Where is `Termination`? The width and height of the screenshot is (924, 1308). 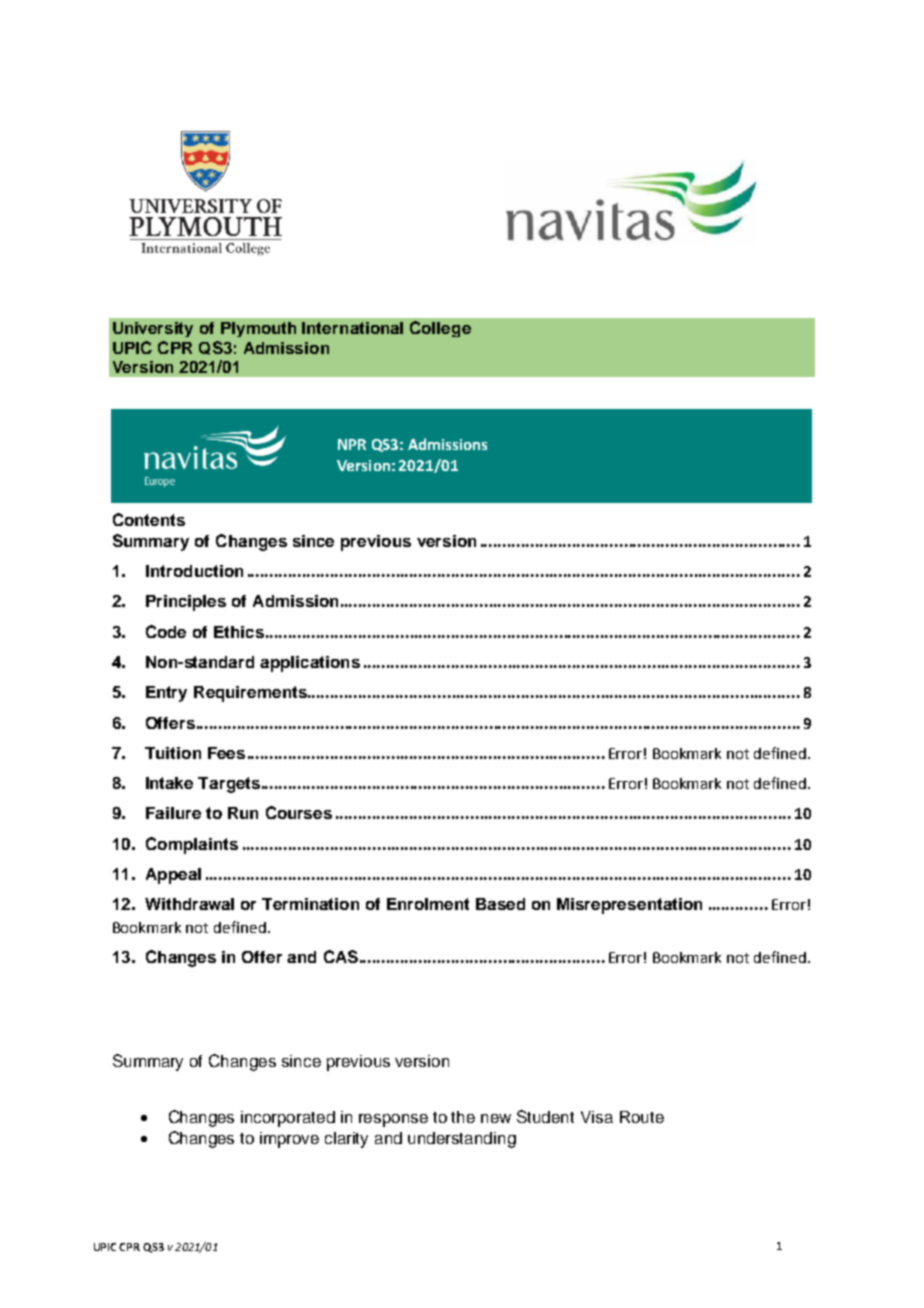
Termination is located at coordinates (310, 904).
